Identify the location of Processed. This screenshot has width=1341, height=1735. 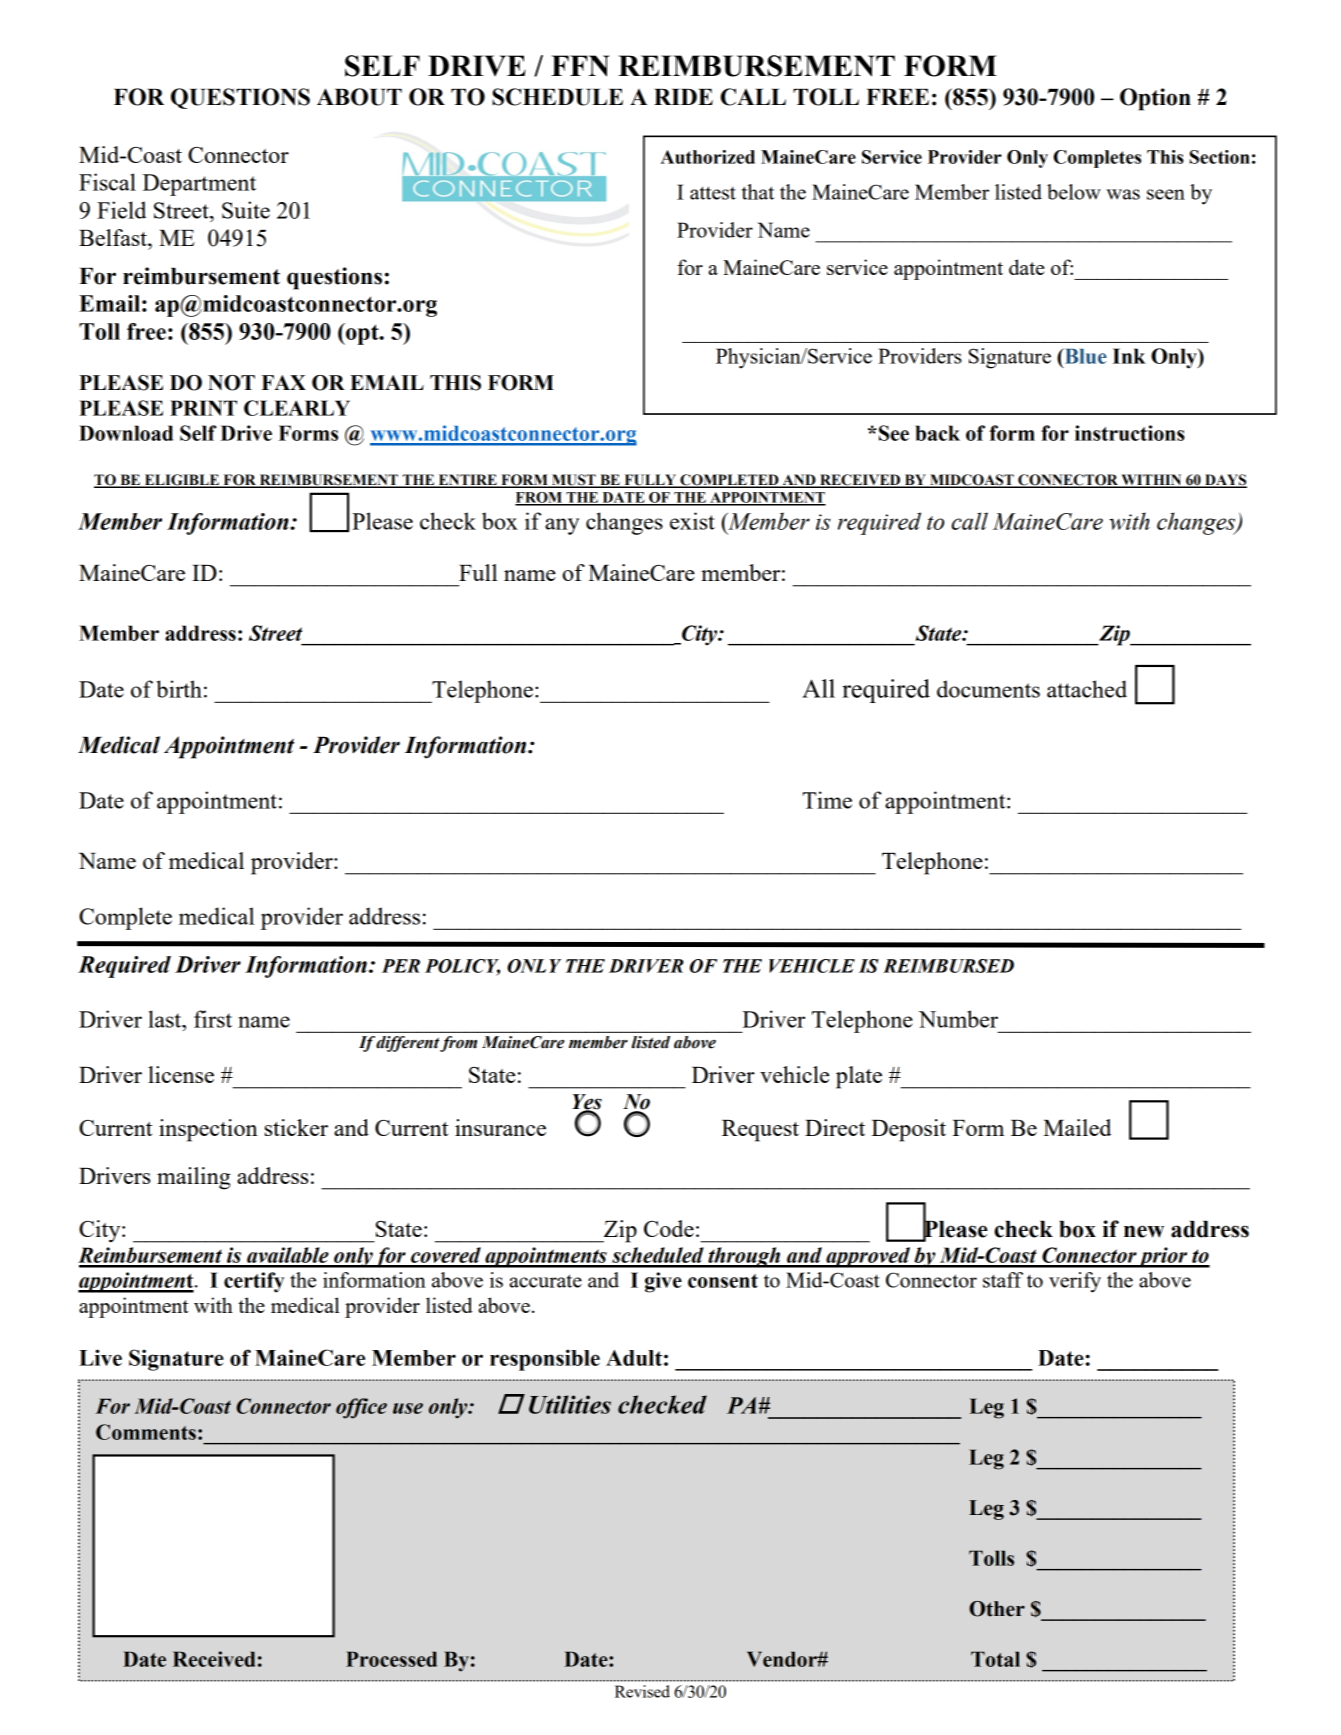
(391, 1659).
